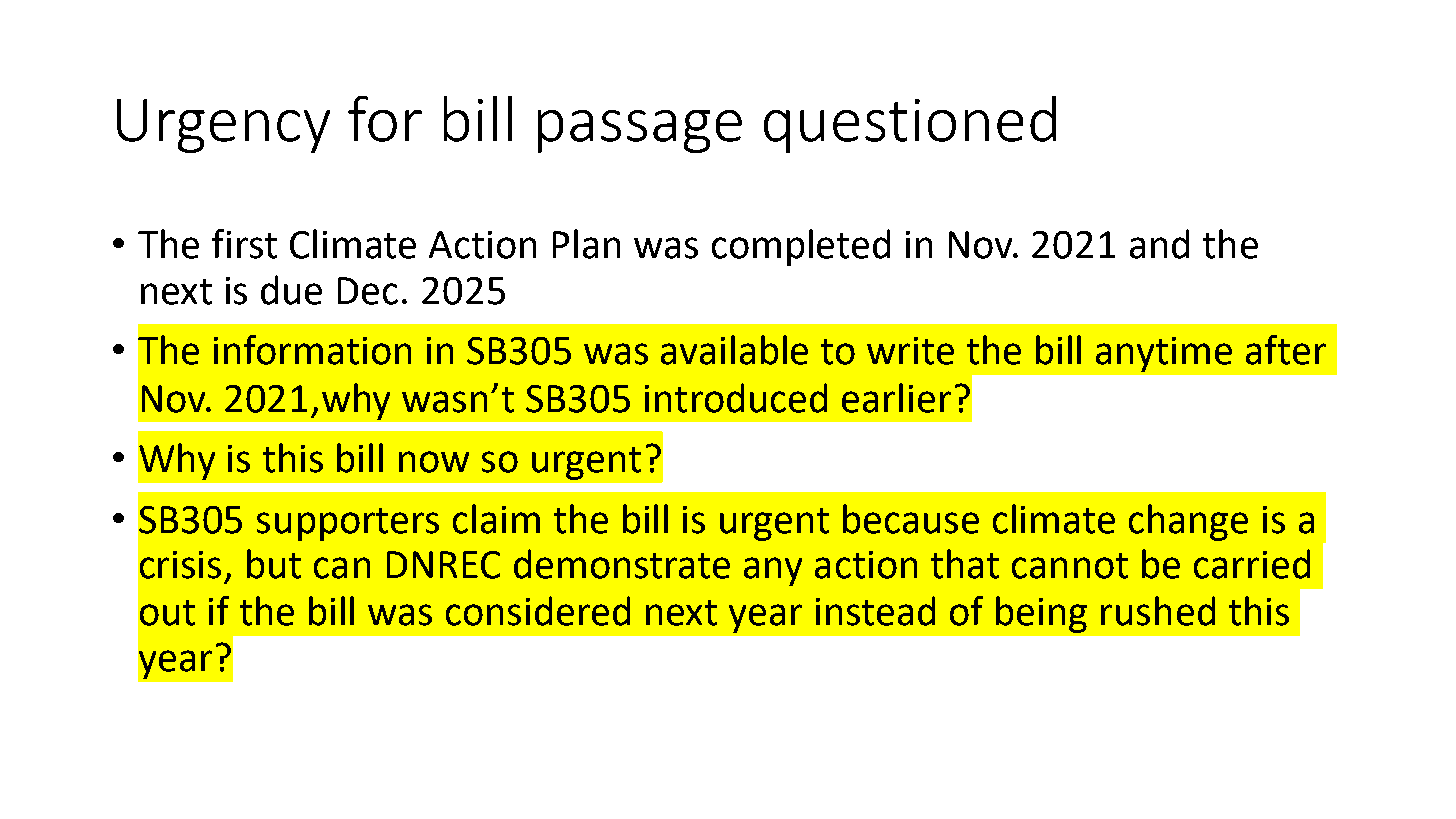  What do you see at coordinates (734, 350) in the screenshot?
I see `available` at bounding box center [734, 350].
